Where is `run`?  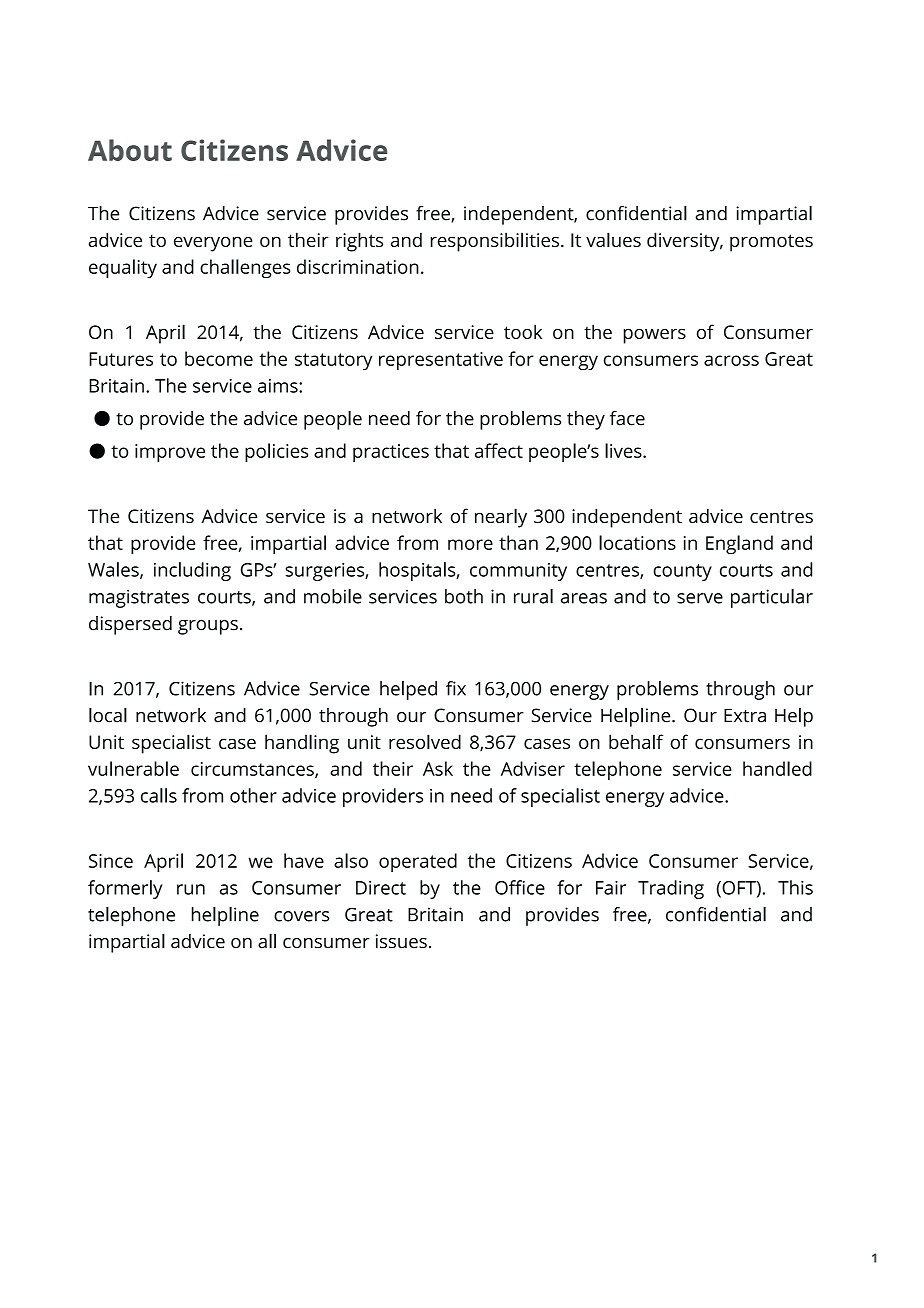
run is located at coordinates (191, 889).
